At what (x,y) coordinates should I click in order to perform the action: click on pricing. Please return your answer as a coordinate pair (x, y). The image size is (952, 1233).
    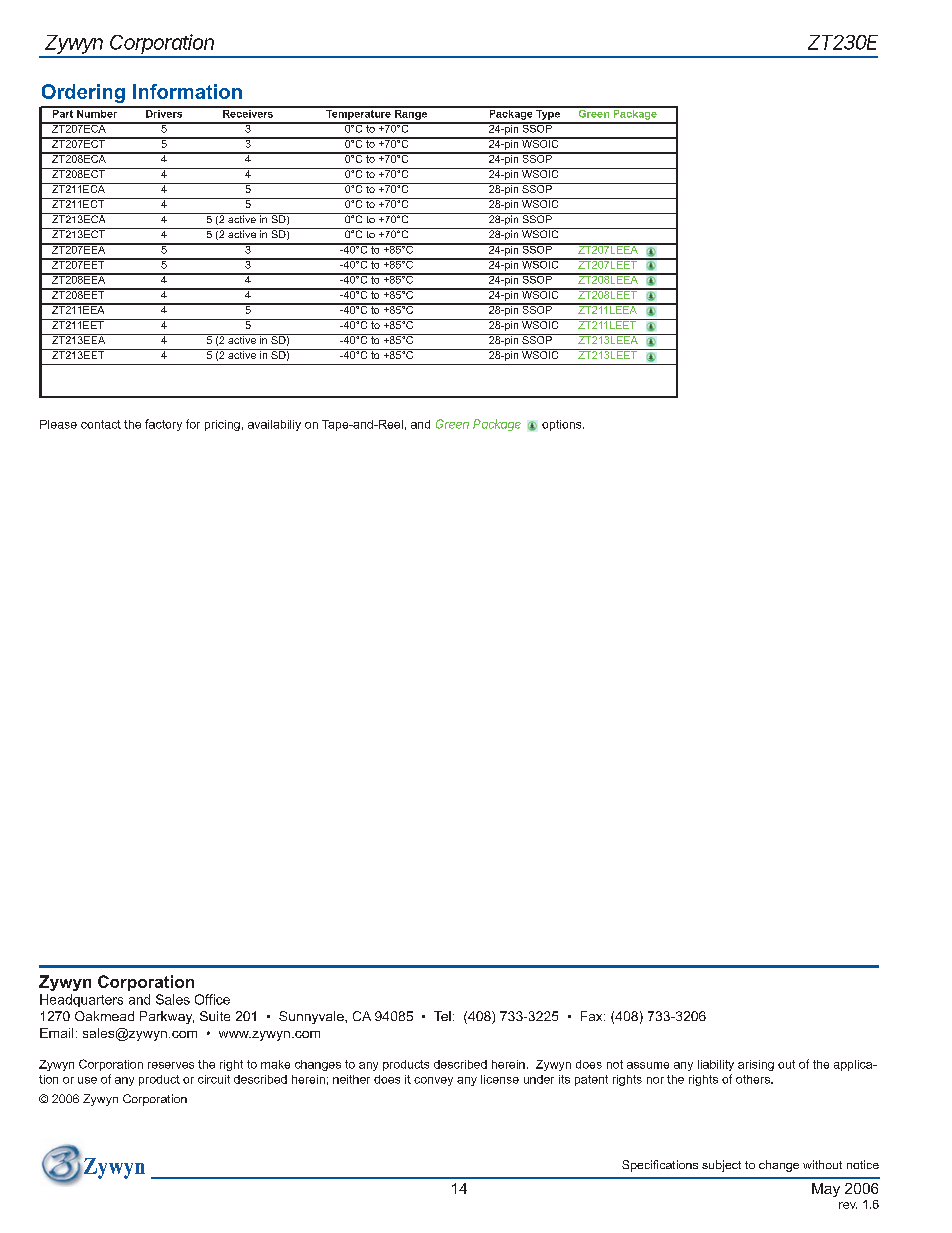
    Looking at the image, I should click on (222, 425).
